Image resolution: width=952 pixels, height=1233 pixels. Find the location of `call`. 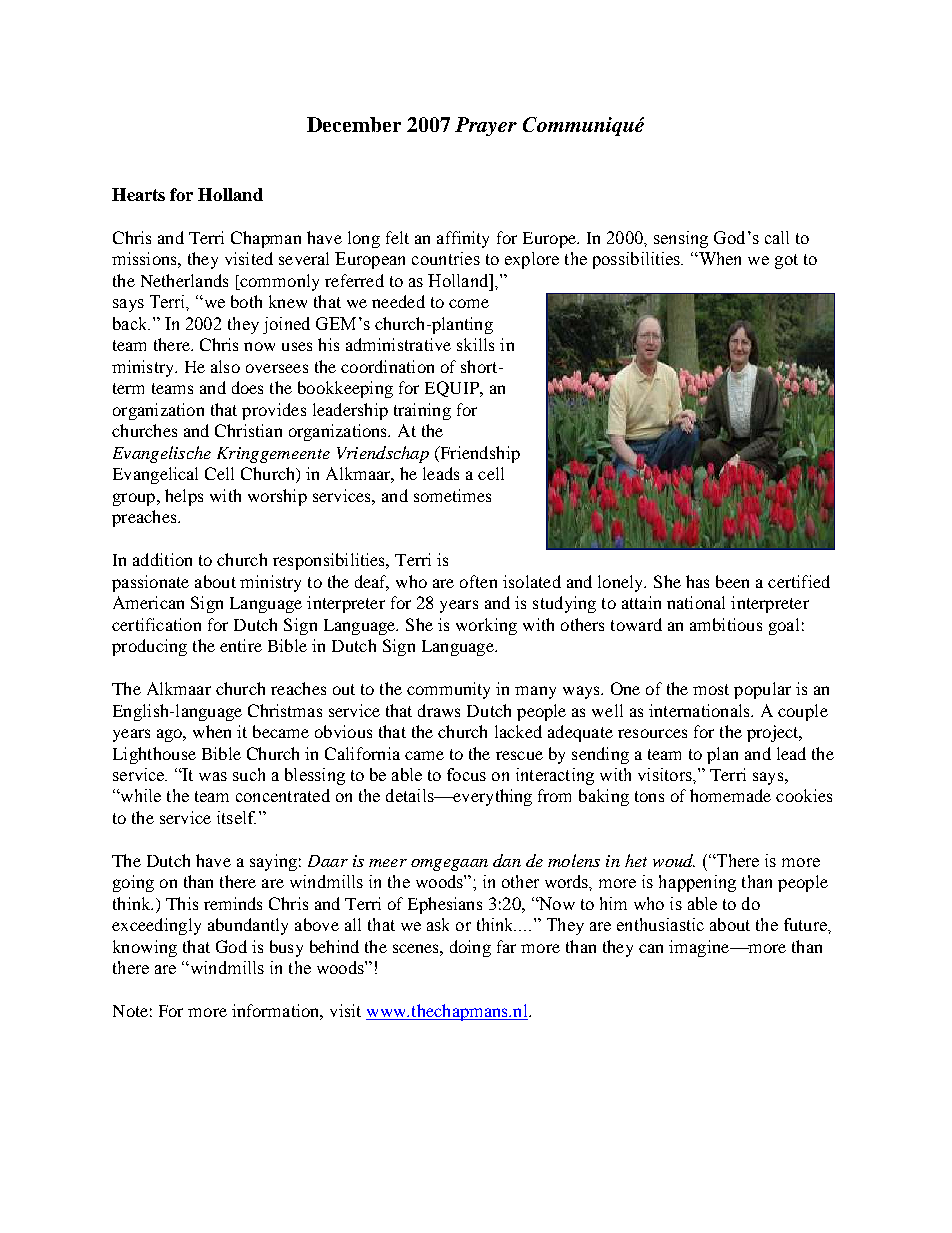

call is located at coordinates (777, 237).
